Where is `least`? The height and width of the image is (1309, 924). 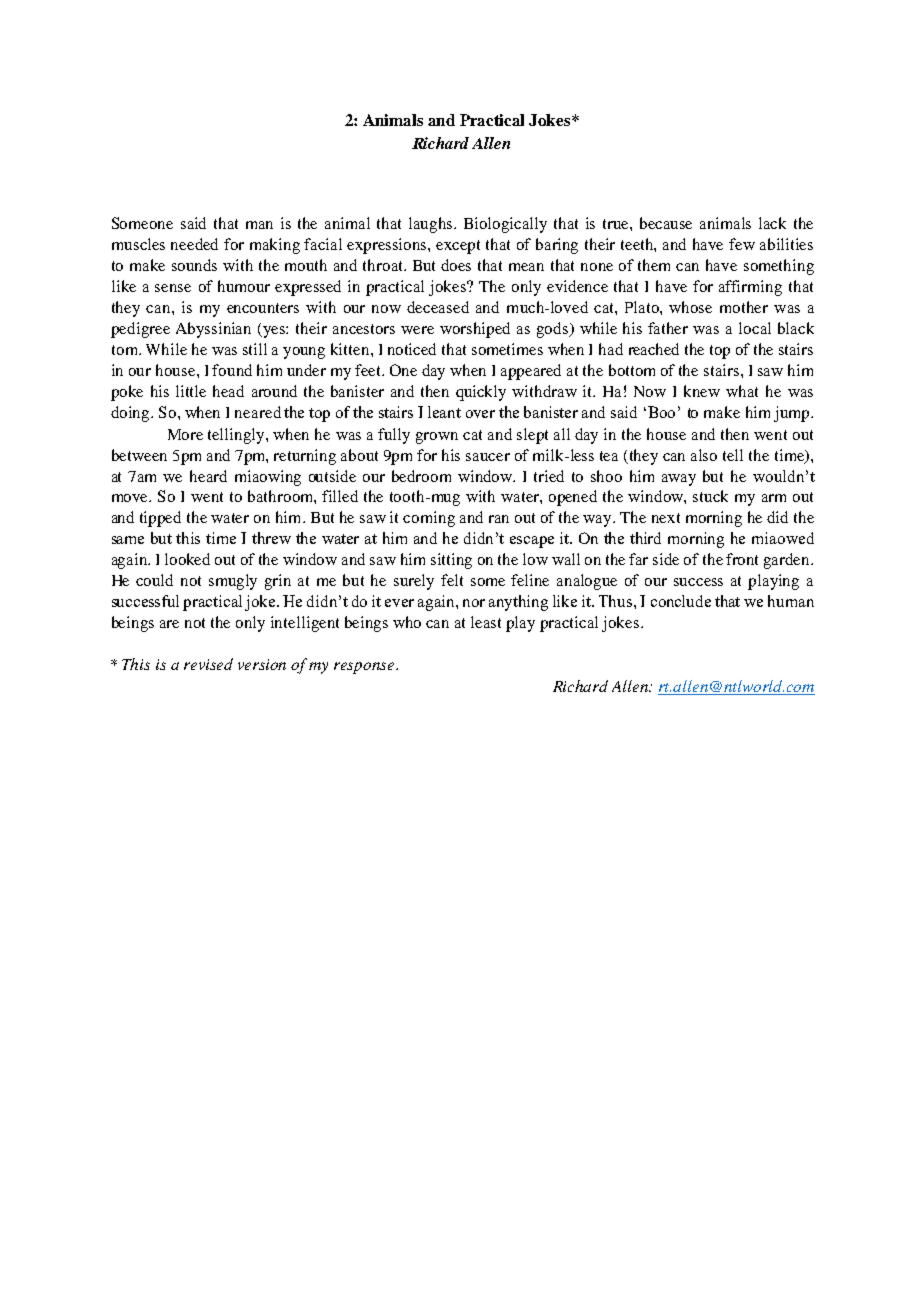 least is located at coordinates (486, 622).
